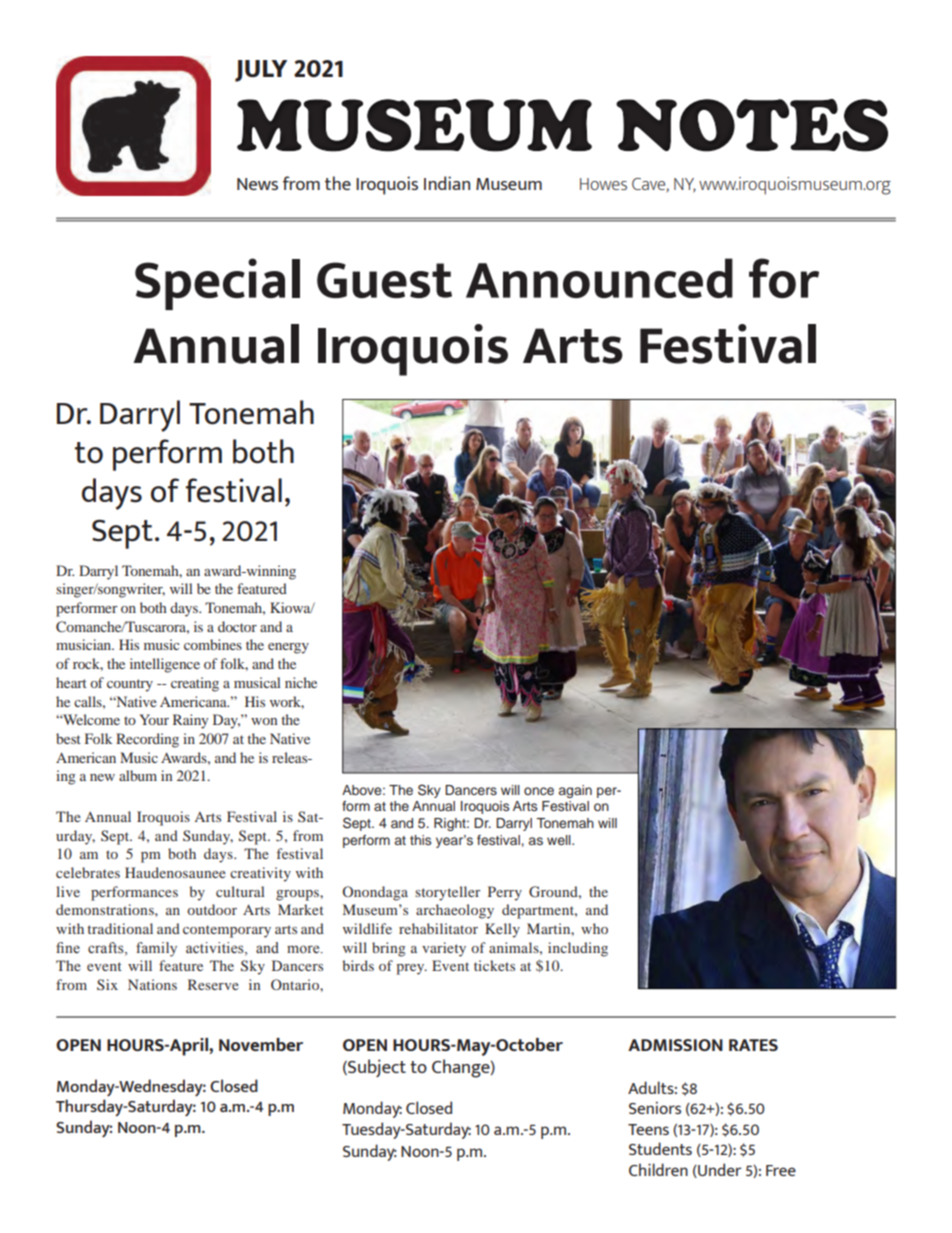 This image has height=1233, width=952. Describe the element at coordinates (599, 278) in the image. I see `Announced` at that location.
